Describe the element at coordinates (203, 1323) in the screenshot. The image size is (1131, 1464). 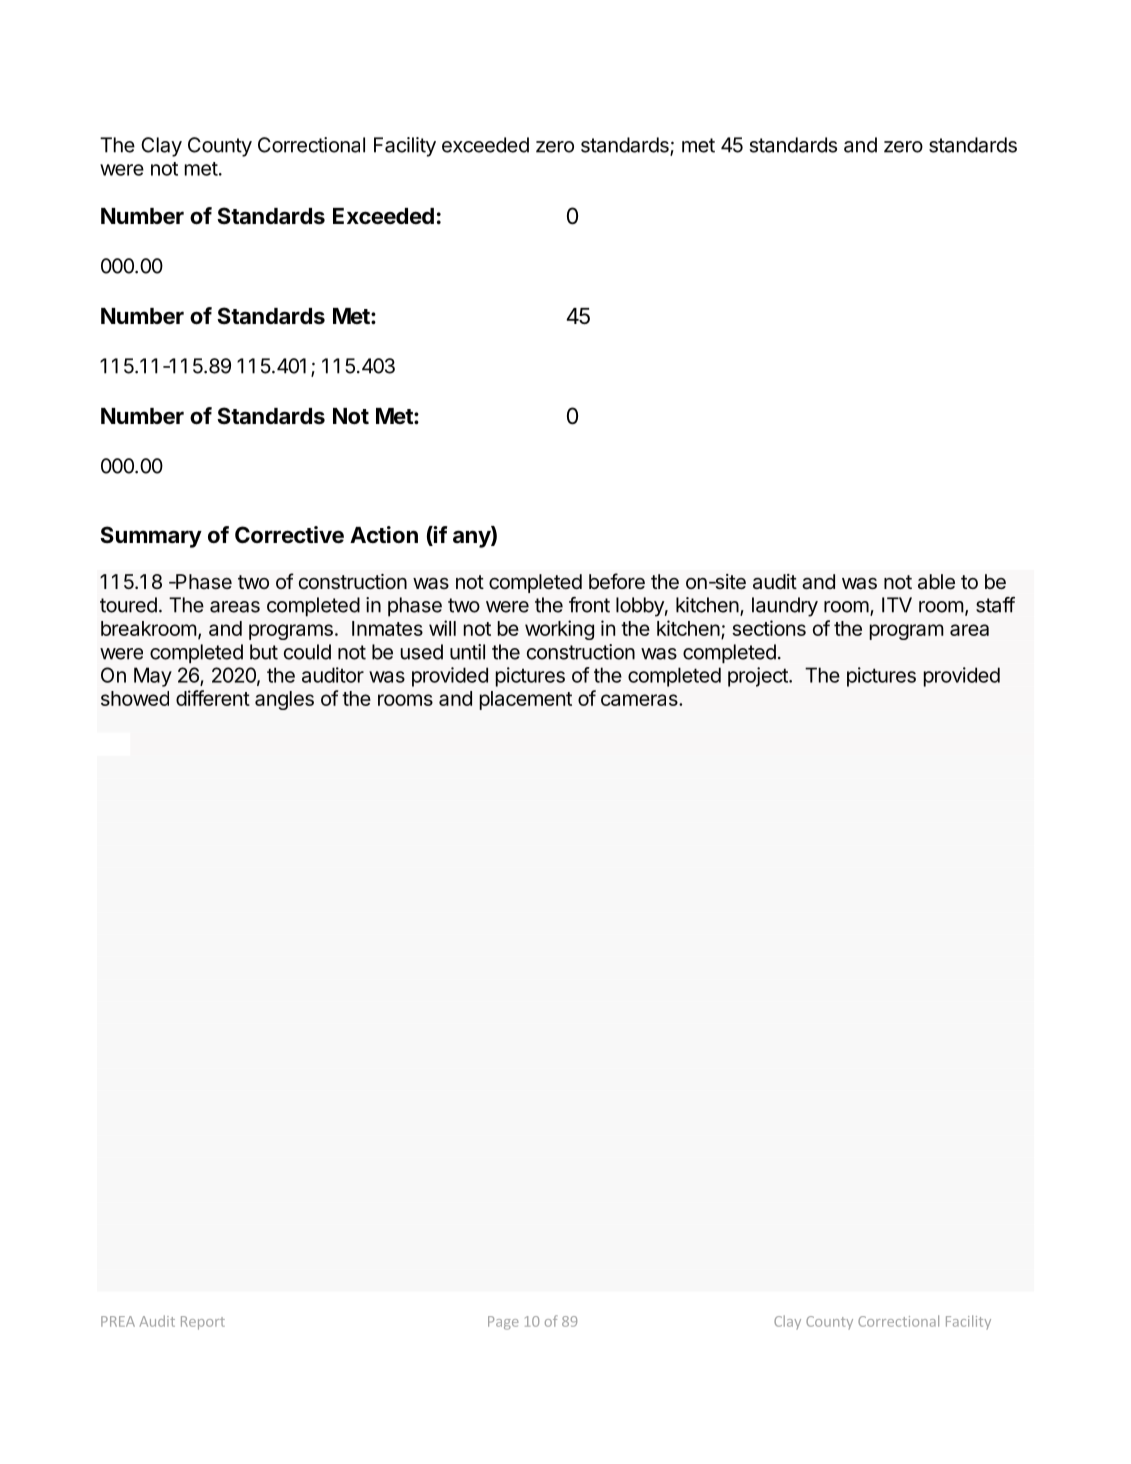
I see `Report` at that location.
